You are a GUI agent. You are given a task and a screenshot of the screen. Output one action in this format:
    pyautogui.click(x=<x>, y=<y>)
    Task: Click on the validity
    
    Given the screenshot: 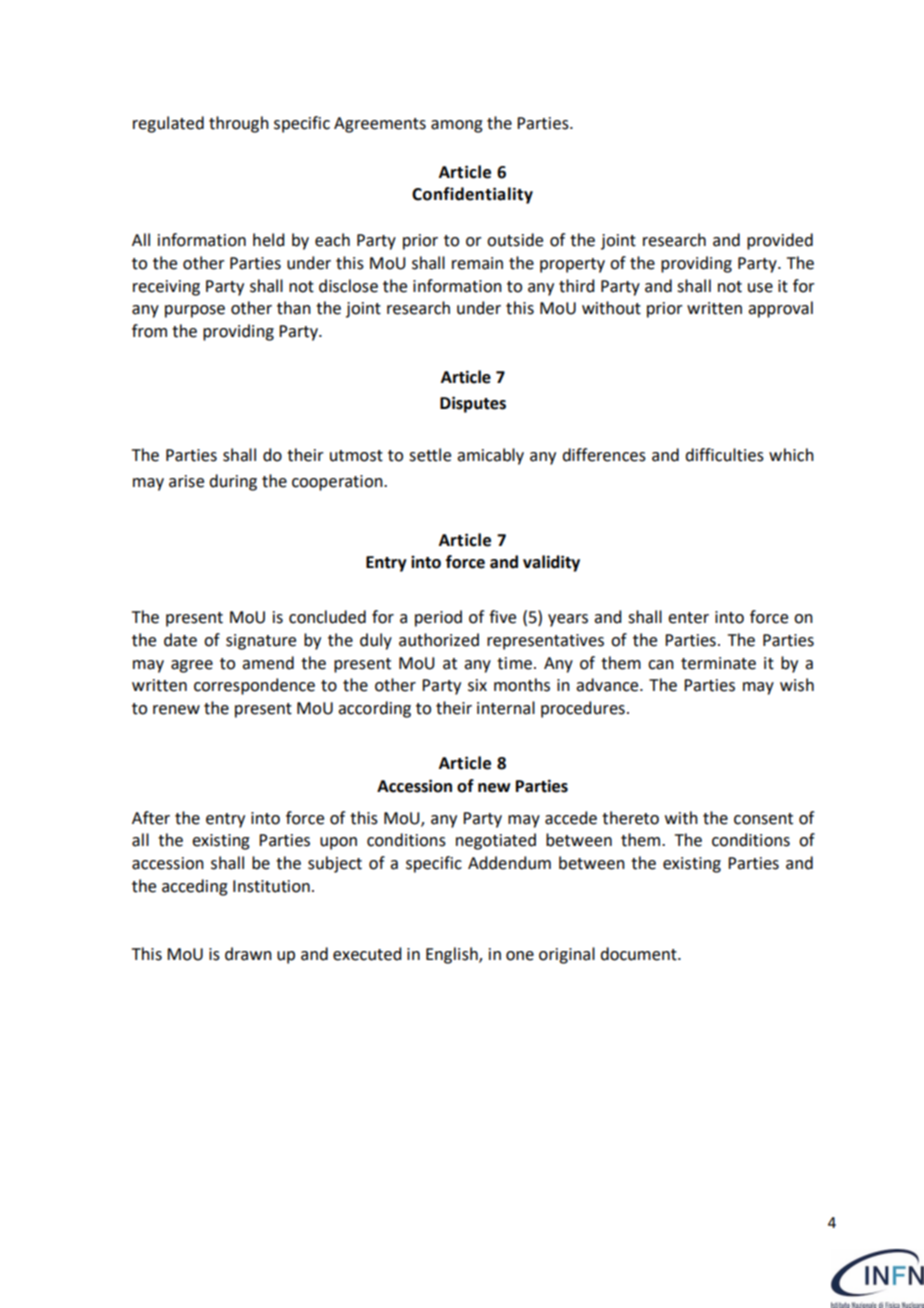 What is the action you would take?
    pyautogui.click(x=551, y=563)
